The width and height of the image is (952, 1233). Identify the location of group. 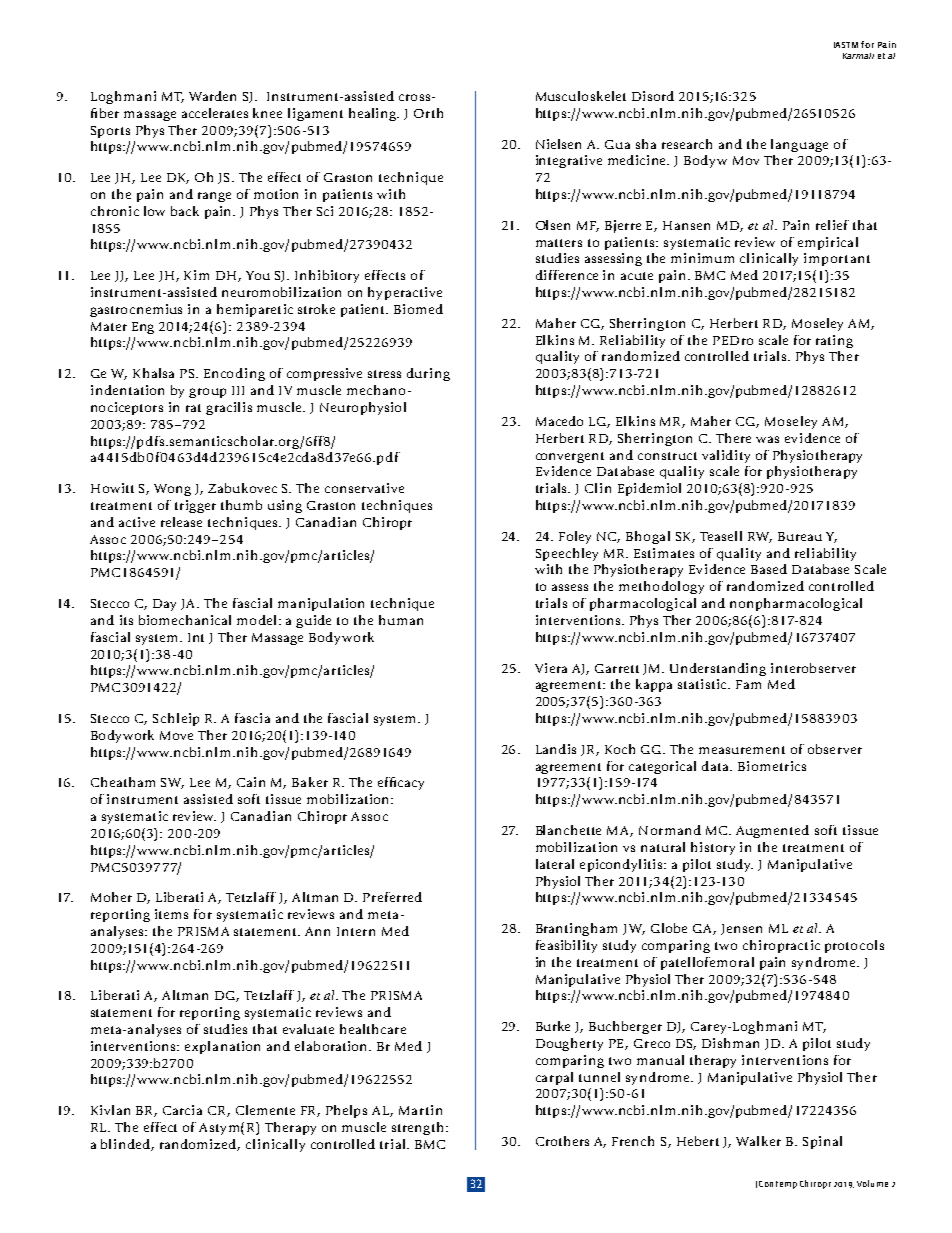
(207, 393).
